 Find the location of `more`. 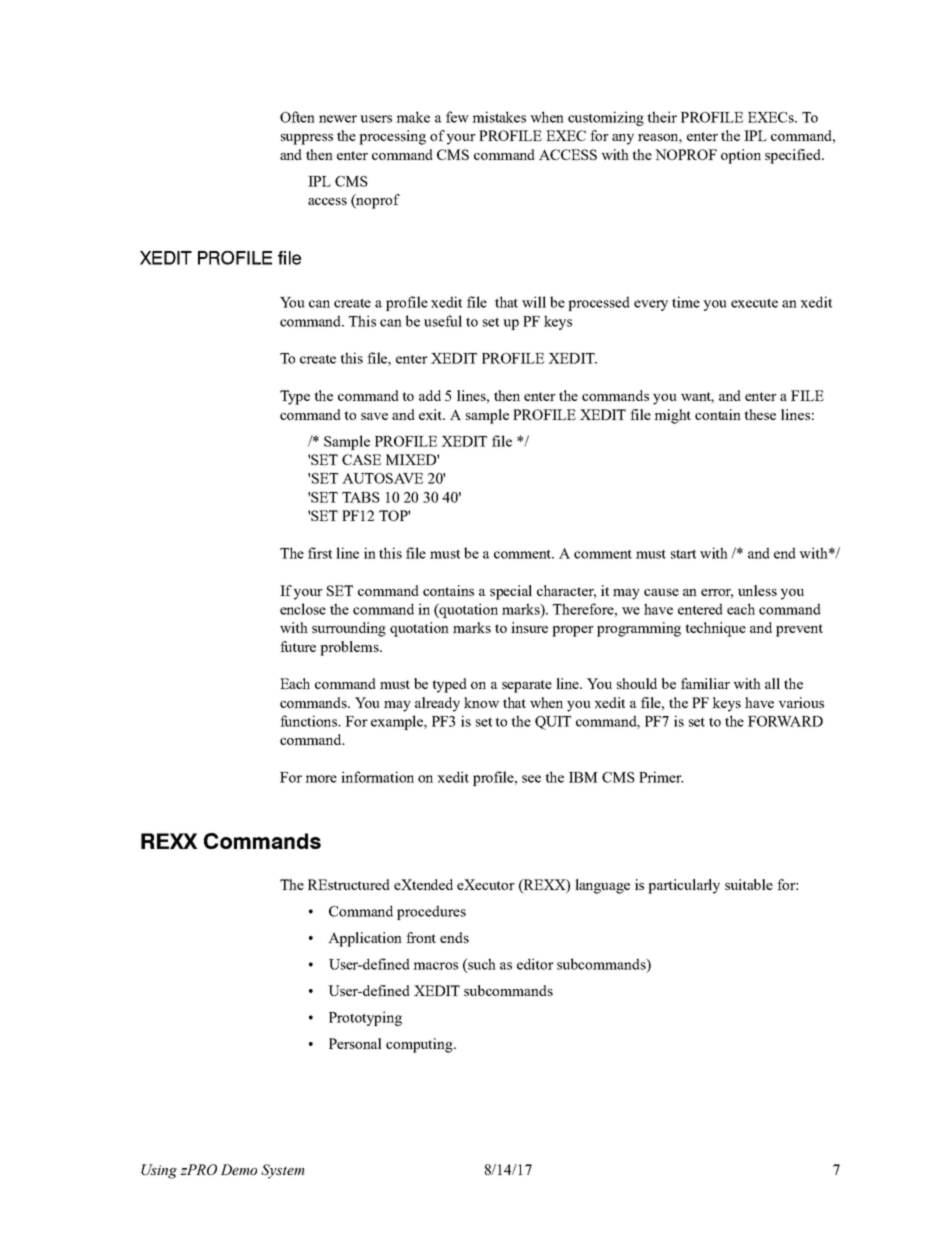

more is located at coordinates (321, 779).
